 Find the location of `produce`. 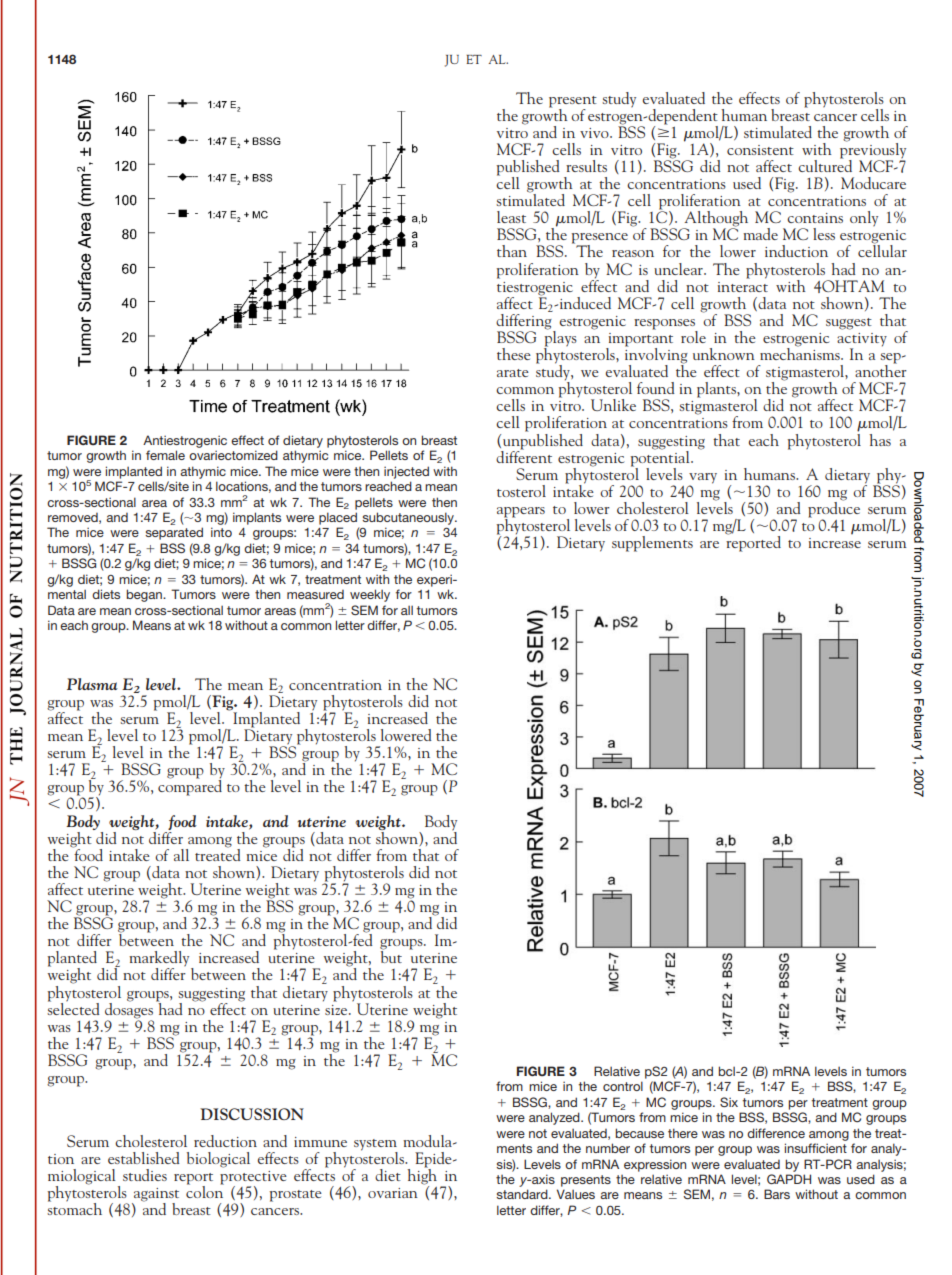

produce is located at coordinates (834, 509).
